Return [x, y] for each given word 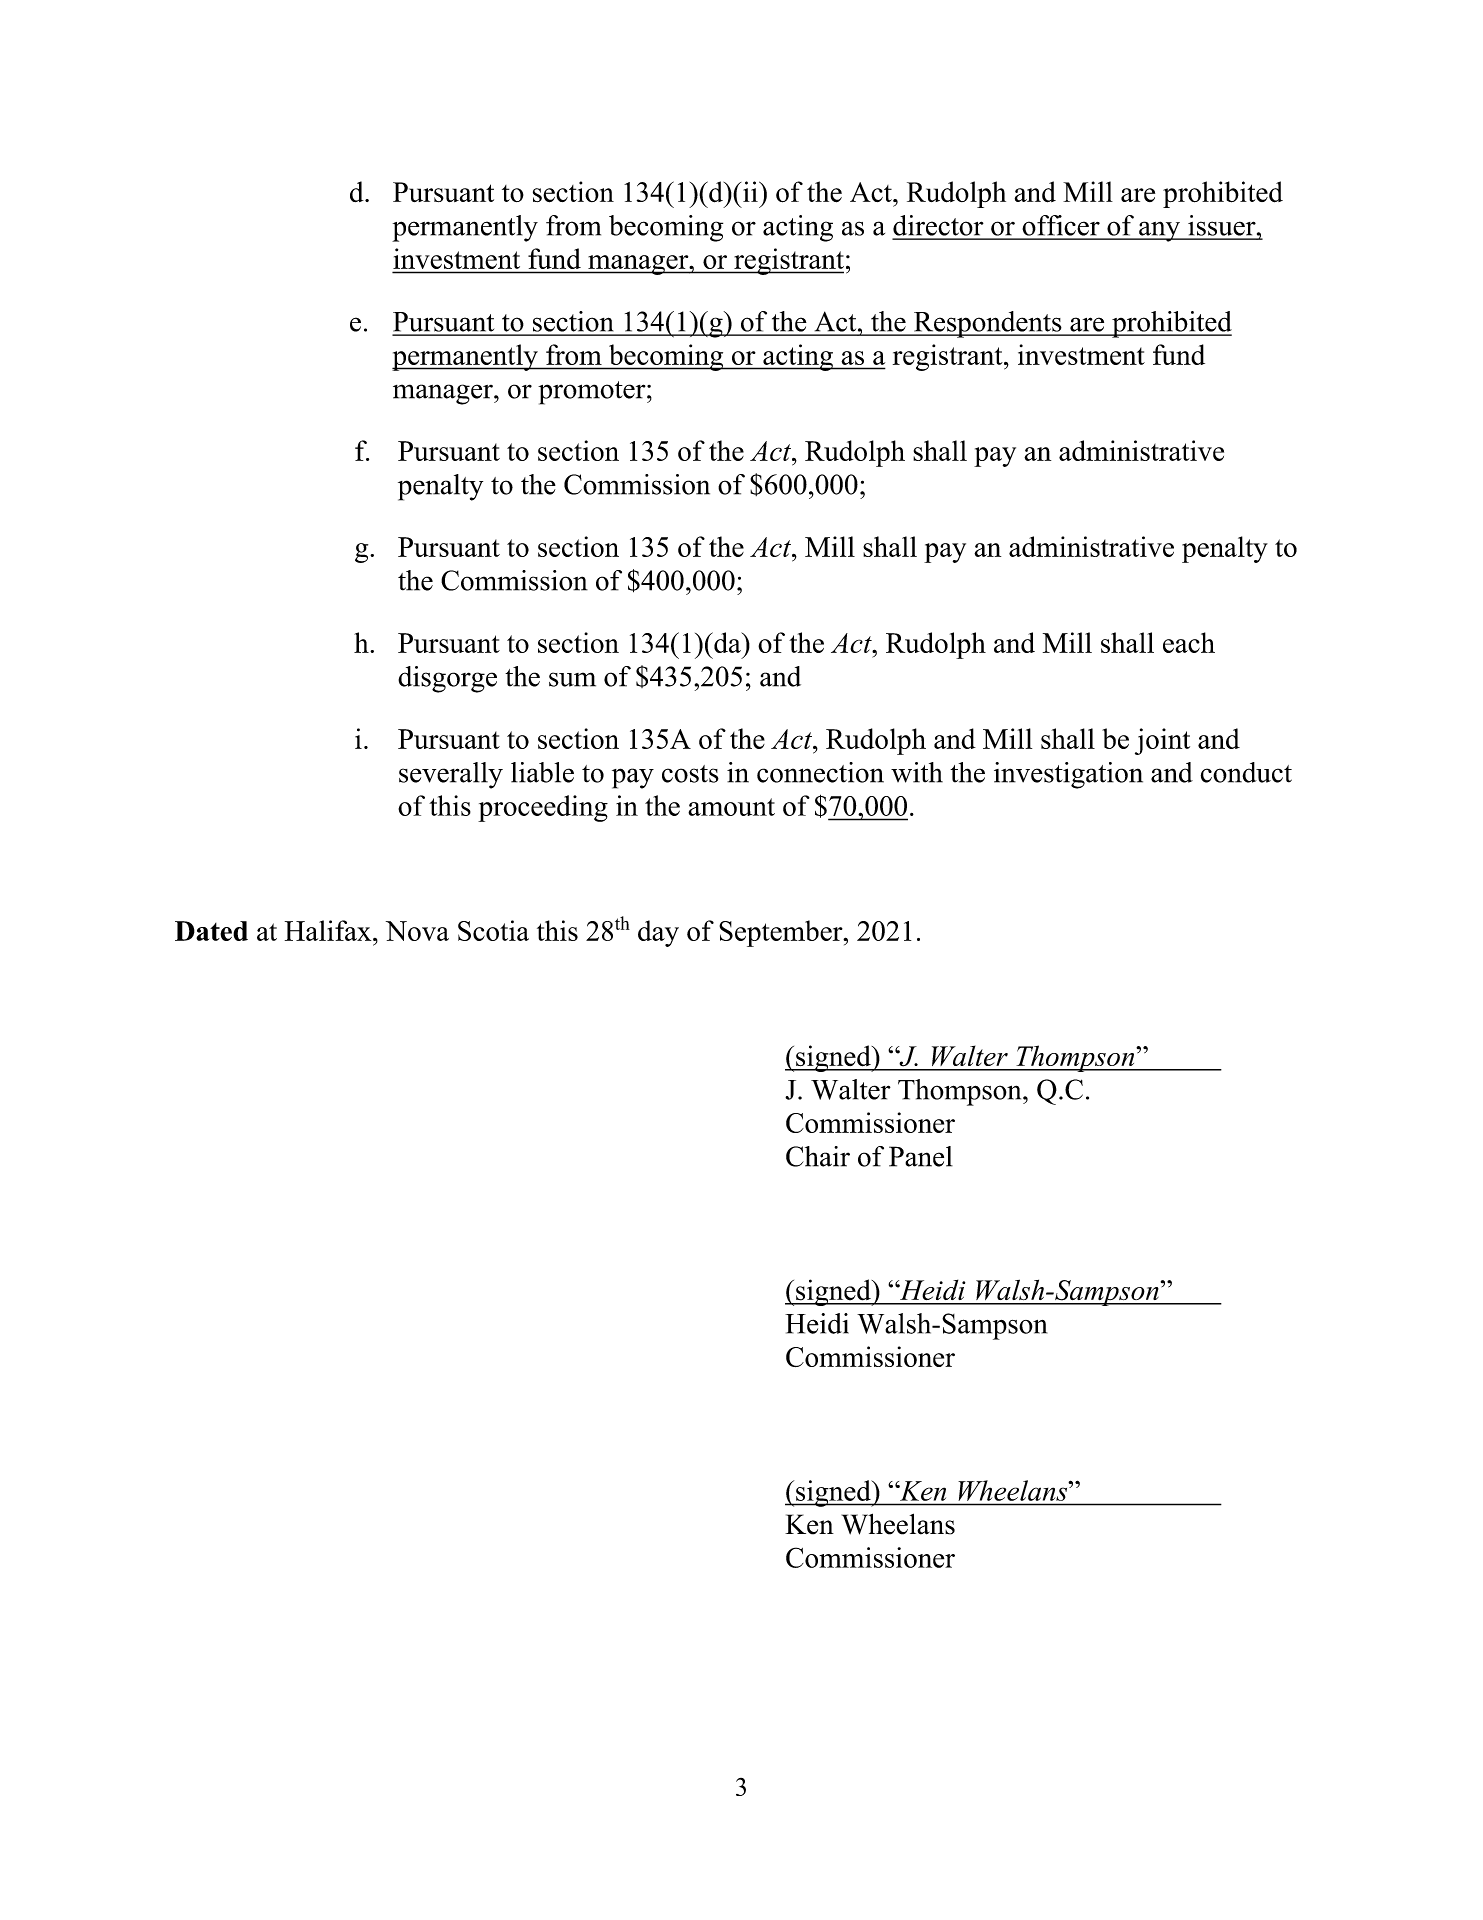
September [782, 933]
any [1159, 231]
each [1189, 642]
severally [451, 775]
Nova [417, 931]
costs [690, 774]
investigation [1068, 775]
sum [572, 679]
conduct [1246, 772]
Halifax [329, 930]
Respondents [988, 324]
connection [820, 772]
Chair [818, 1156]
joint [1162, 741]
